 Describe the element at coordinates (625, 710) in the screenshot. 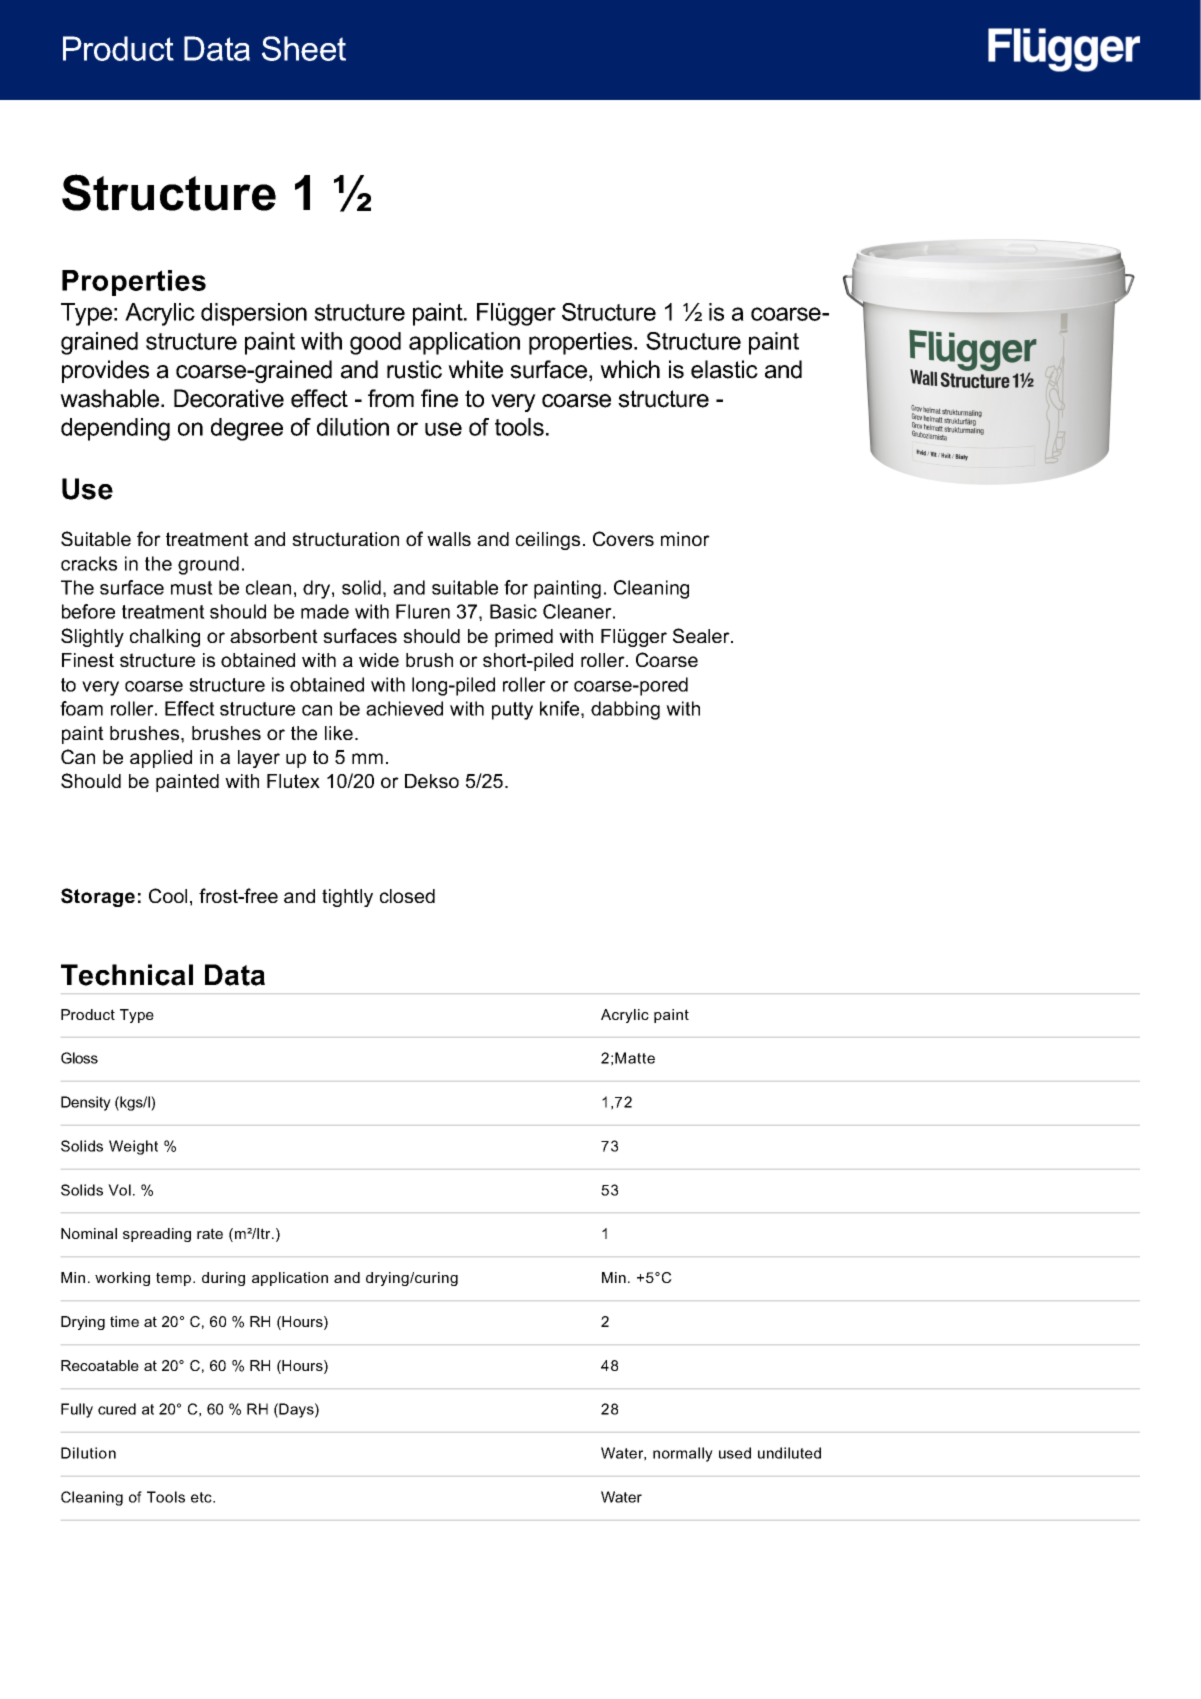

I see `dabbing` at that location.
